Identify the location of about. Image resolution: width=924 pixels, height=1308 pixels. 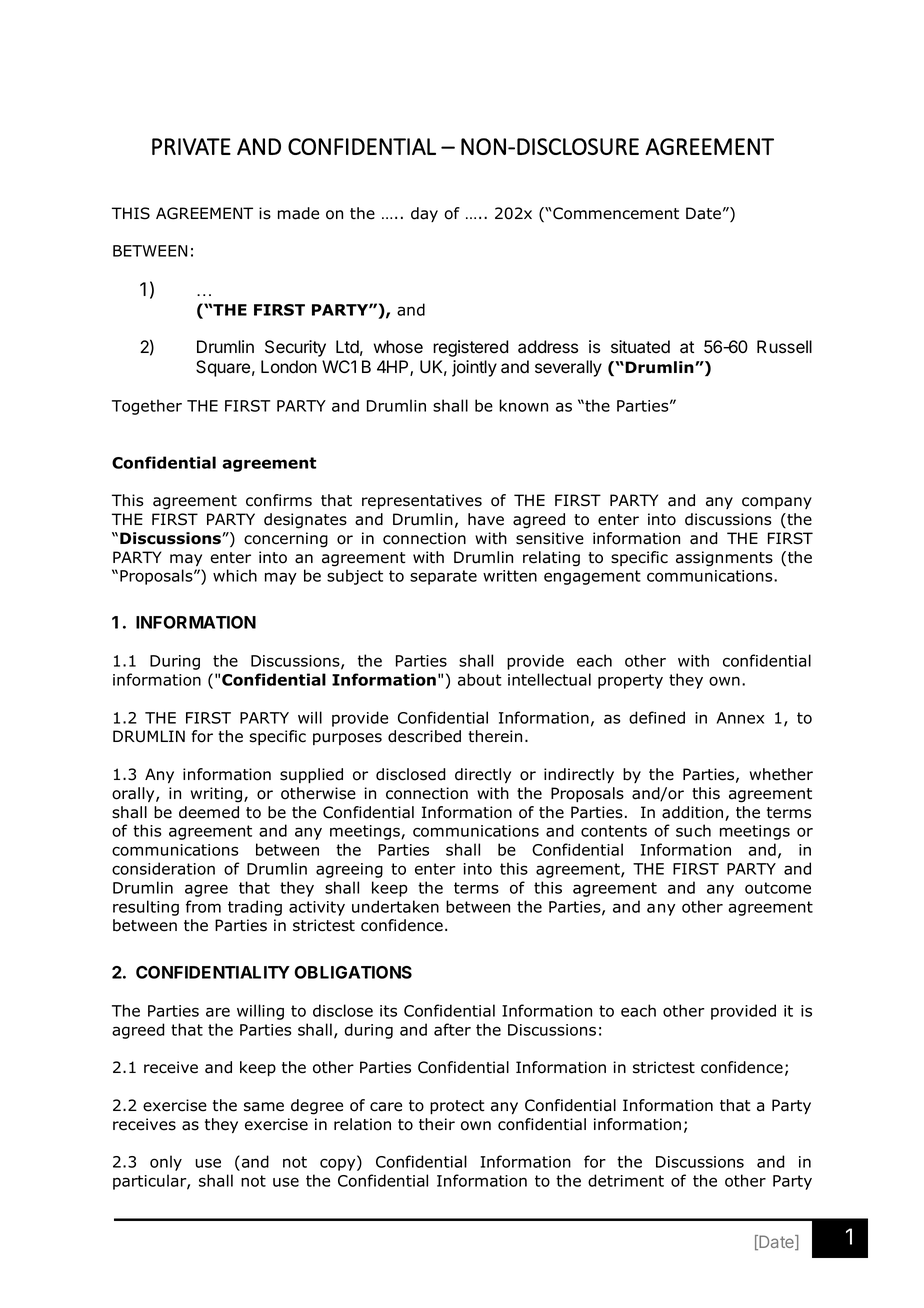
(480, 679).
